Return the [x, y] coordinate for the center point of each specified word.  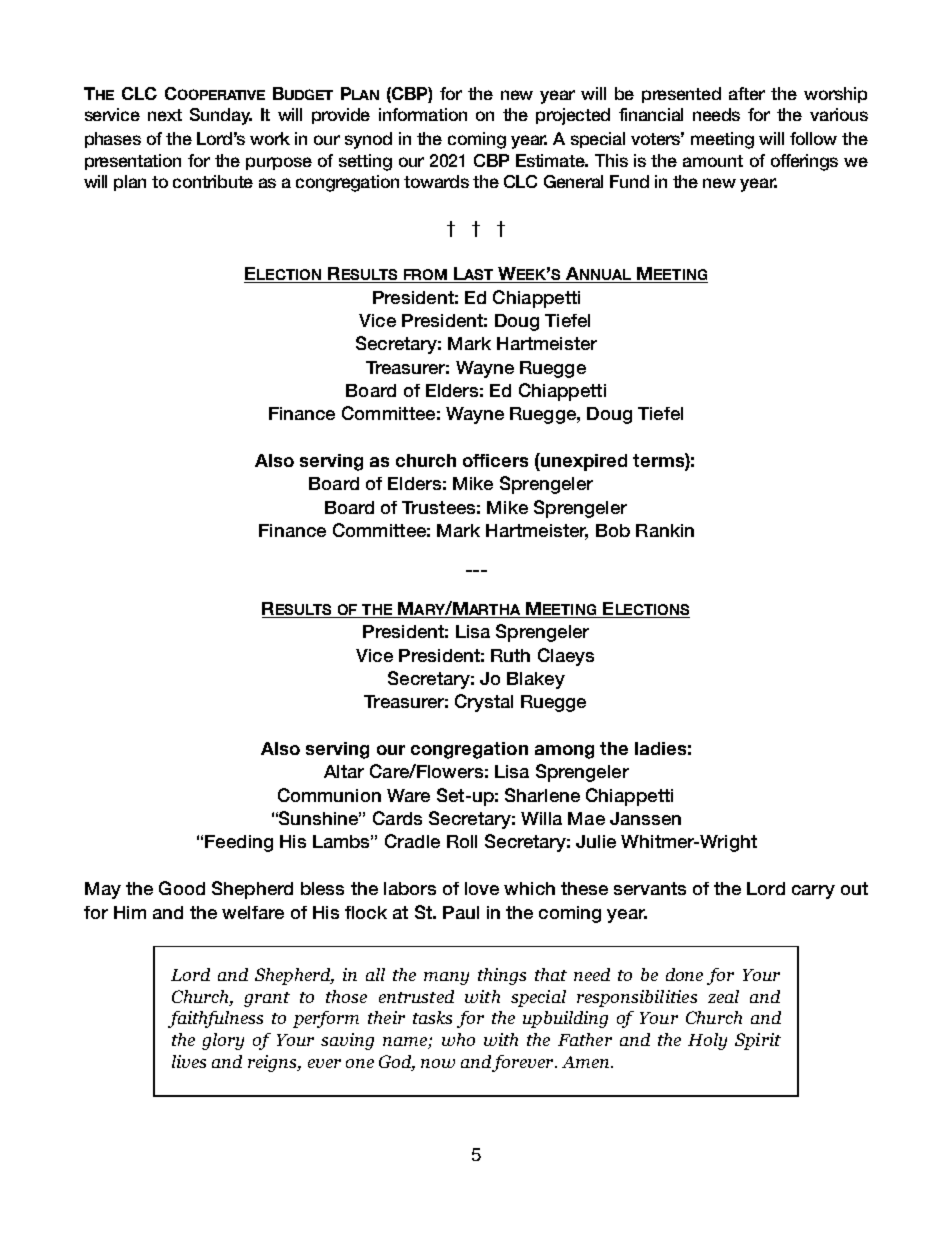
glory [223, 1041]
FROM [425, 276]
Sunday [221, 116]
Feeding [239, 843]
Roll [462, 841]
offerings [804, 162]
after [747, 93]
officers [495, 460]
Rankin [665, 530]
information [423, 114]
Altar [344, 771]
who [458, 1039]
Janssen [645, 818]
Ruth [510, 655]
